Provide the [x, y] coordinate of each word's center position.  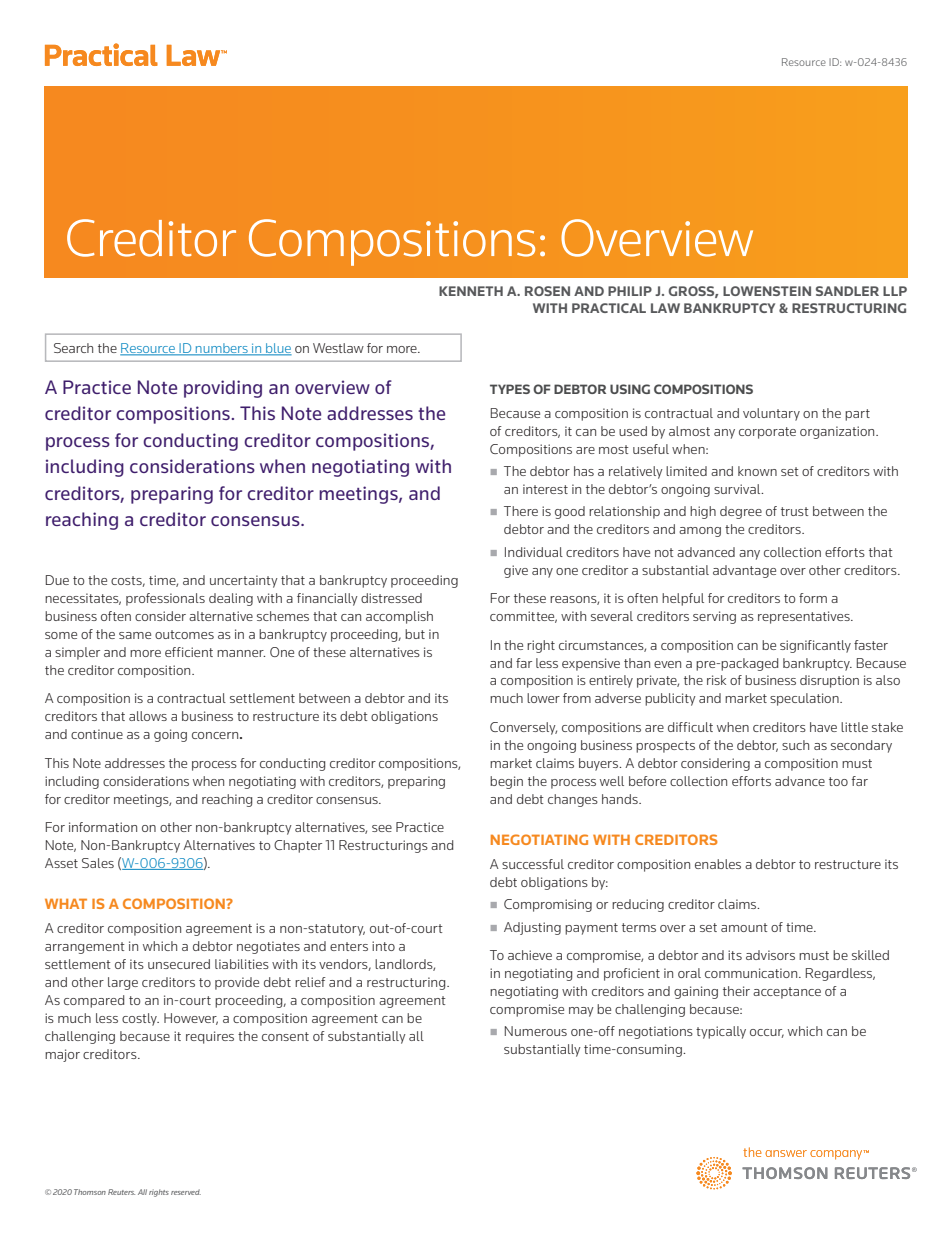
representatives [805, 617]
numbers [222, 349]
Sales [98, 863]
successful [533, 864]
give [516, 571]
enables [718, 864]
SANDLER [847, 291]
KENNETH [471, 291]
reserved [186, 1192]
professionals [165, 599]
